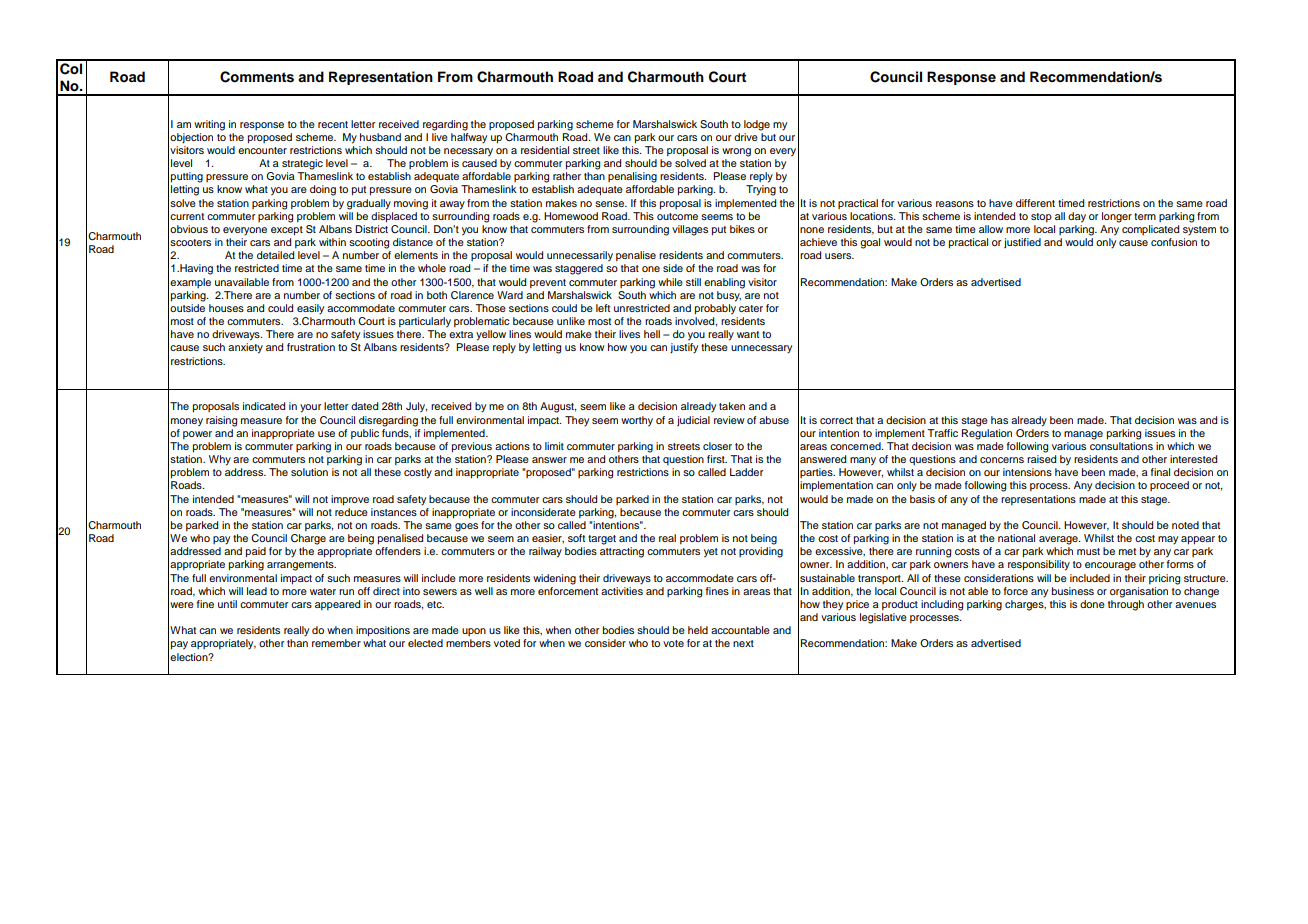 The image size is (1308, 924). I want to click on detailed, so click(275, 255).
